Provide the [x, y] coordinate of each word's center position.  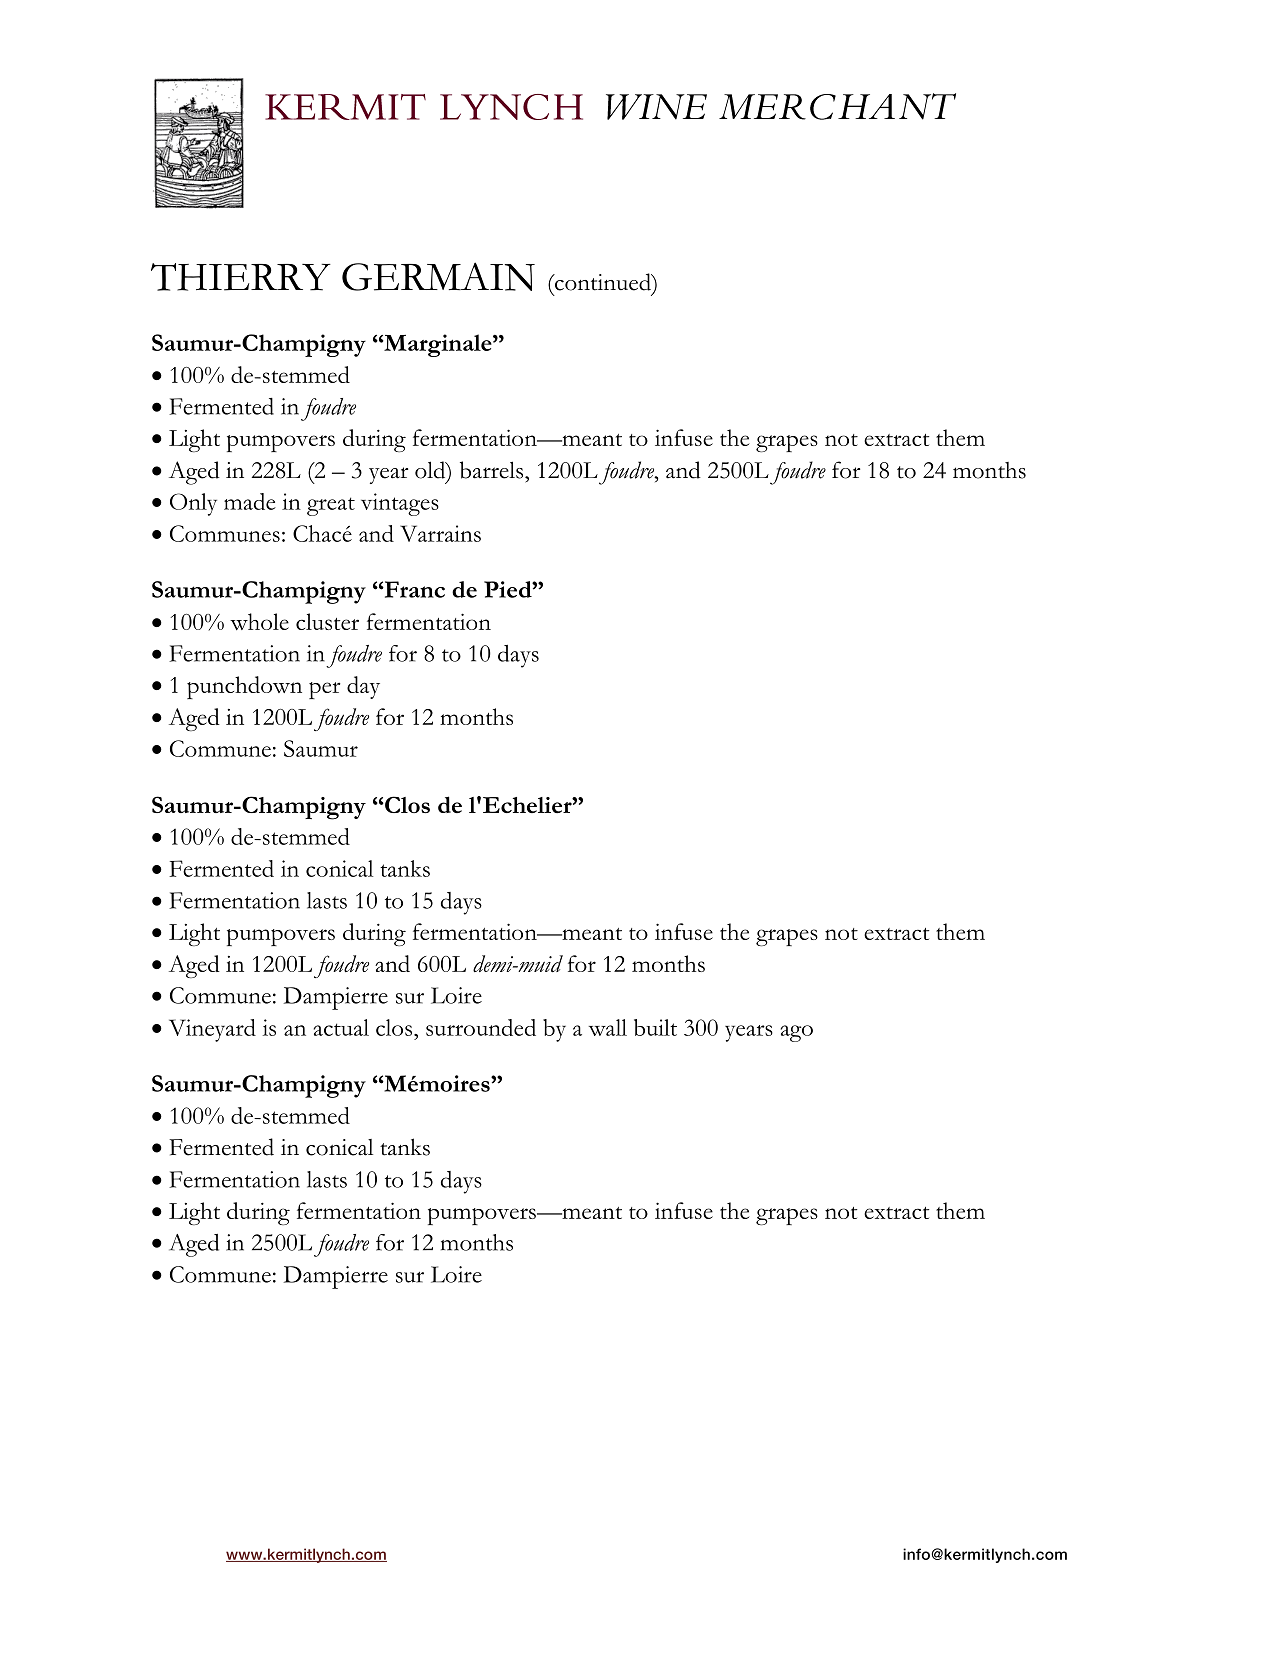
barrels [493, 470]
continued [603, 282]
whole [259, 621]
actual [341, 1027]
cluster [327, 621]
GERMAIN [438, 276]
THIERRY [241, 277]
